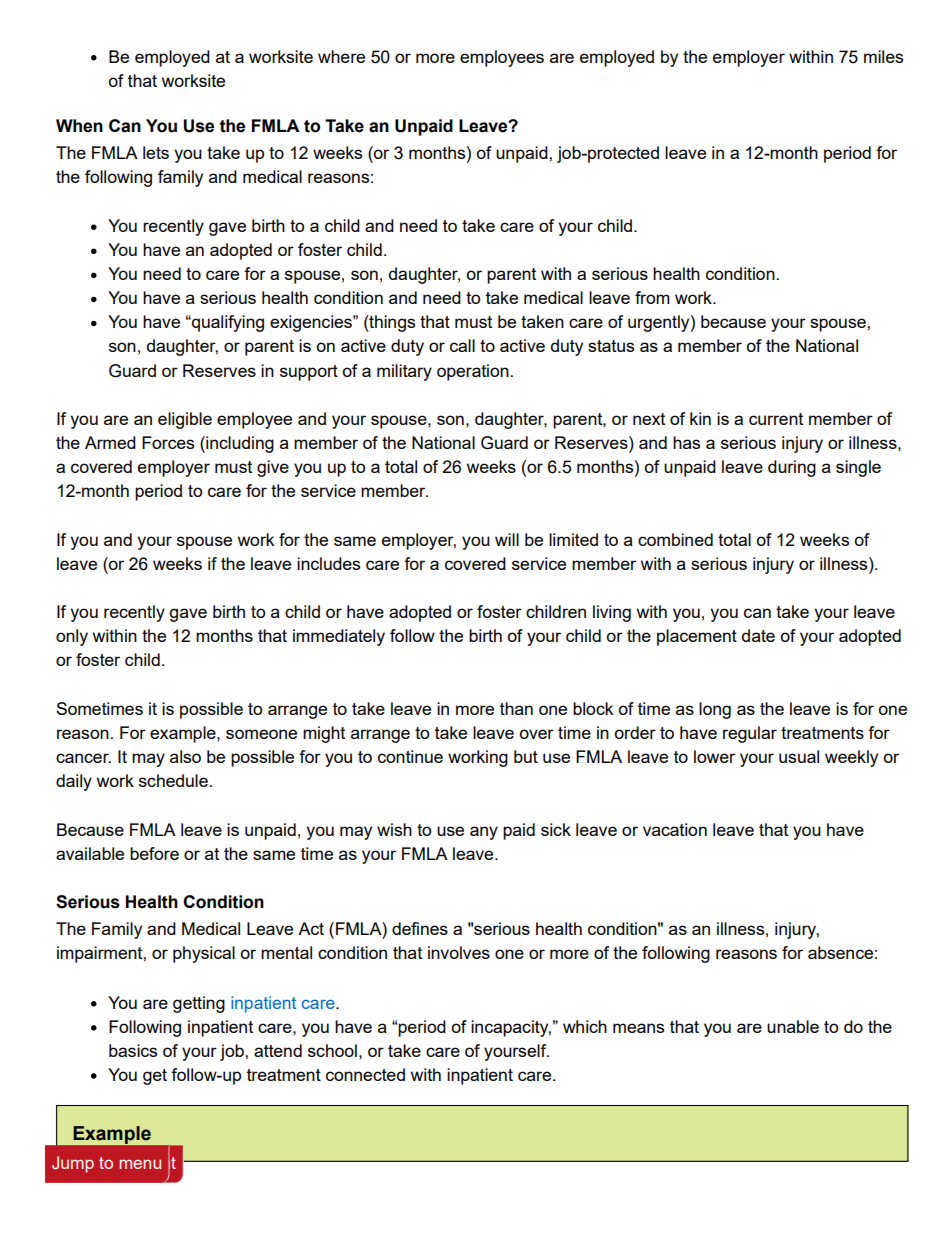 This screenshot has width=952, height=1233. What do you see at coordinates (776, 419) in the screenshot?
I see `current` at bounding box center [776, 419].
